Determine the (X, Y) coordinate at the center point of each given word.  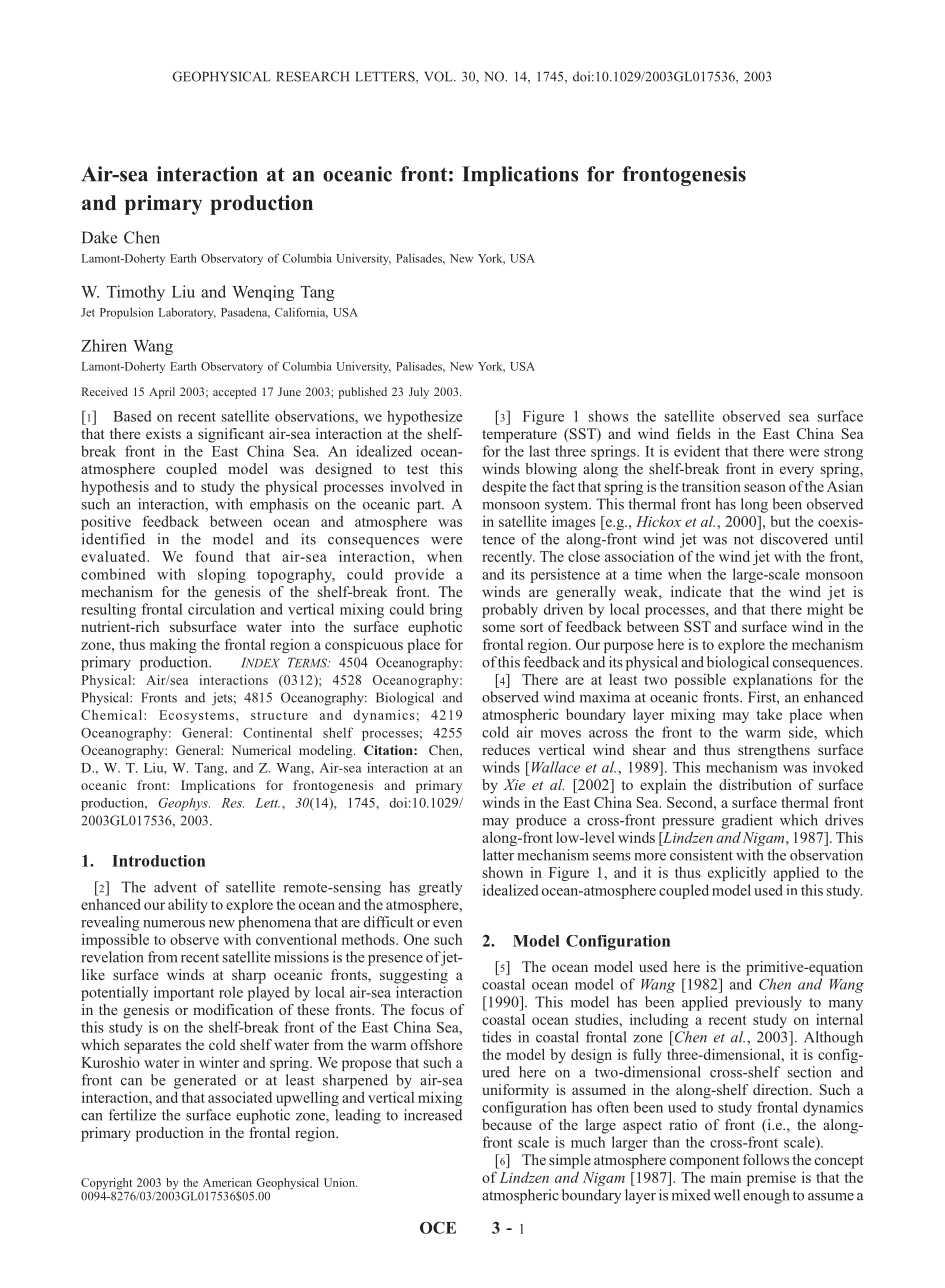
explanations (772, 680)
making (173, 646)
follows (766, 1159)
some (499, 628)
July (419, 393)
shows (608, 416)
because (507, 1124)
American (227, 1182)
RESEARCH (312, 76)
